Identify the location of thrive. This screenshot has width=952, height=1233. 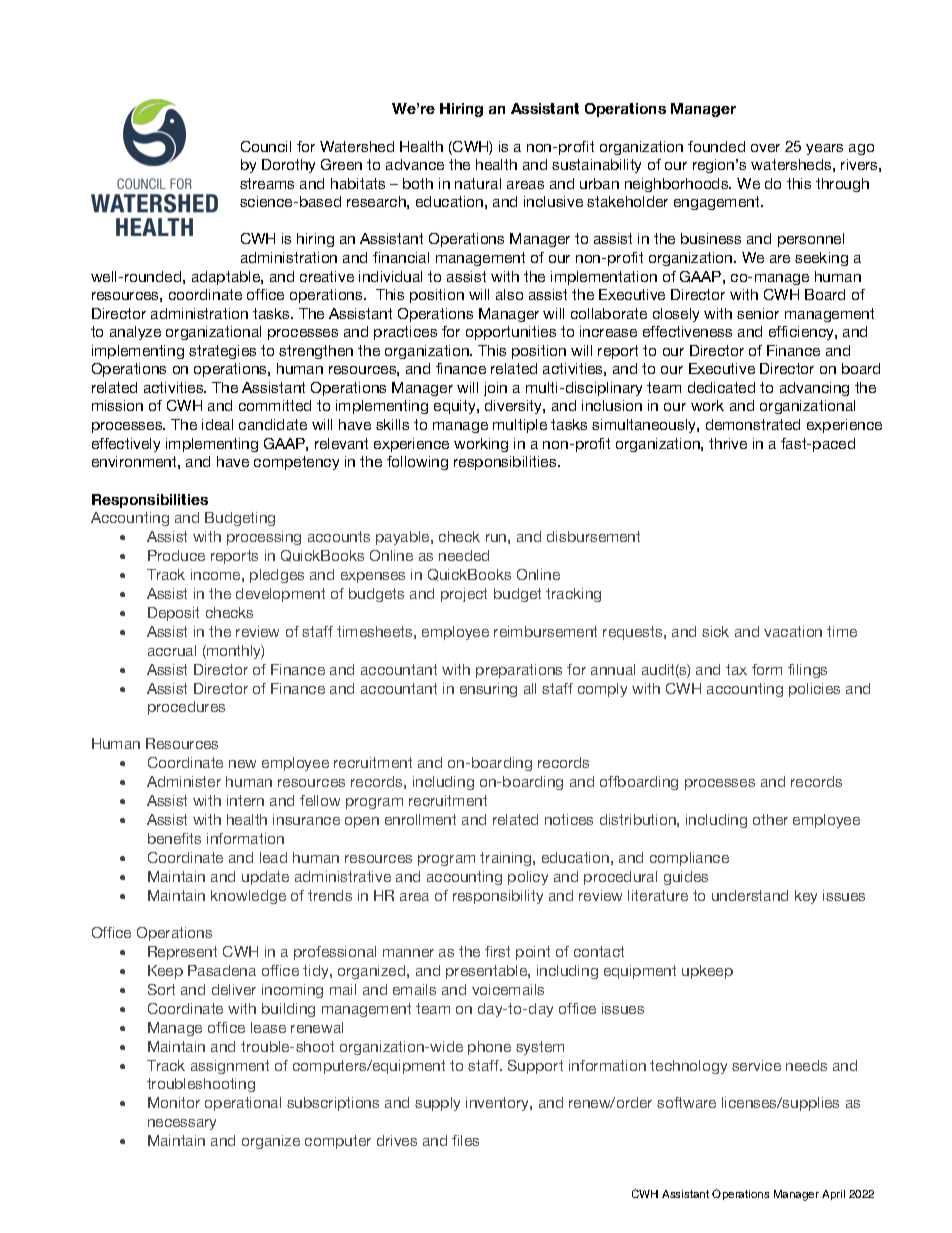
(728, 443).
